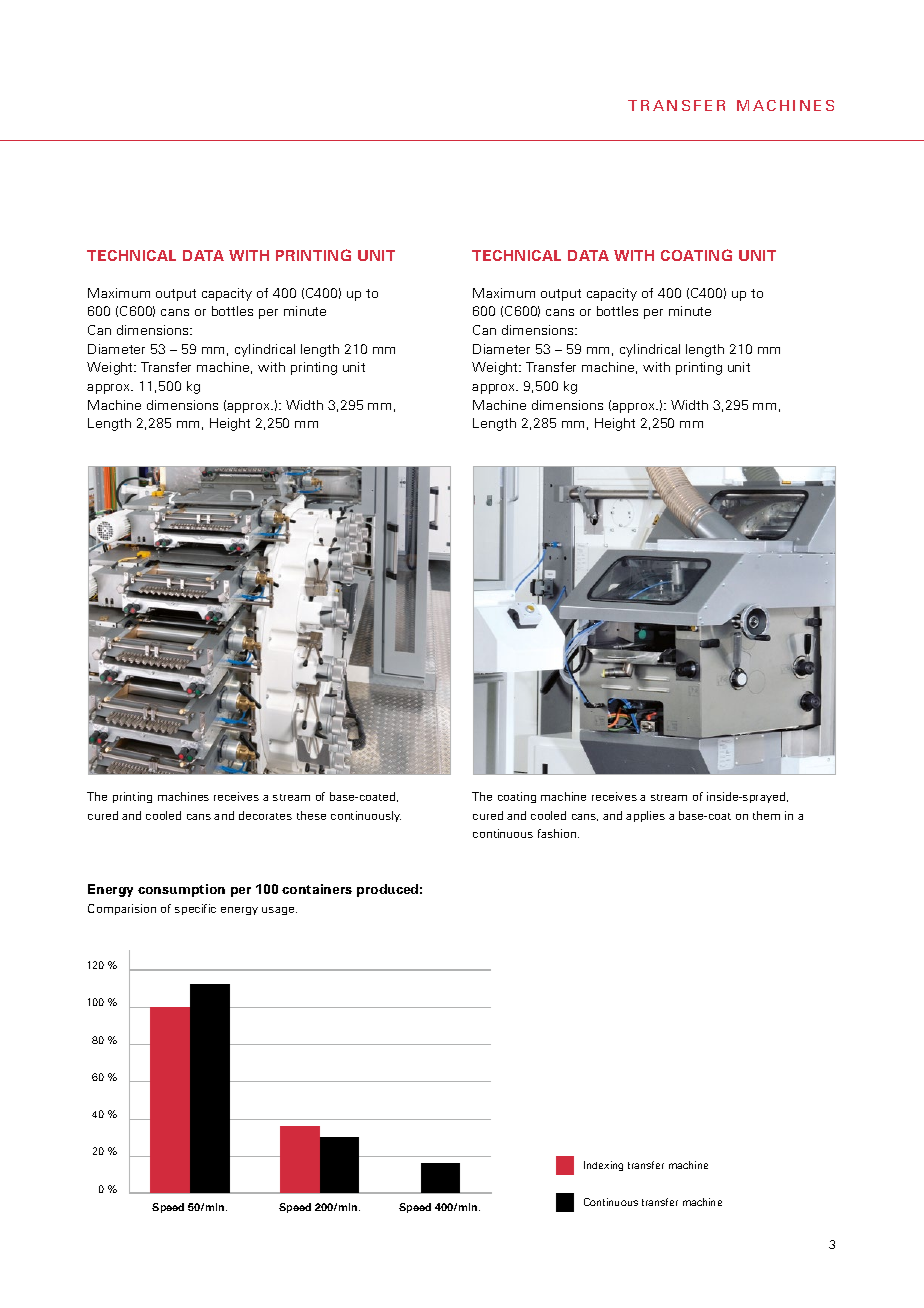 This screenshot has height=1308, width=924. What do you see at coordinates (317, 889) in the screenshot?
I see `containers` at bounding box center [317, 889].
